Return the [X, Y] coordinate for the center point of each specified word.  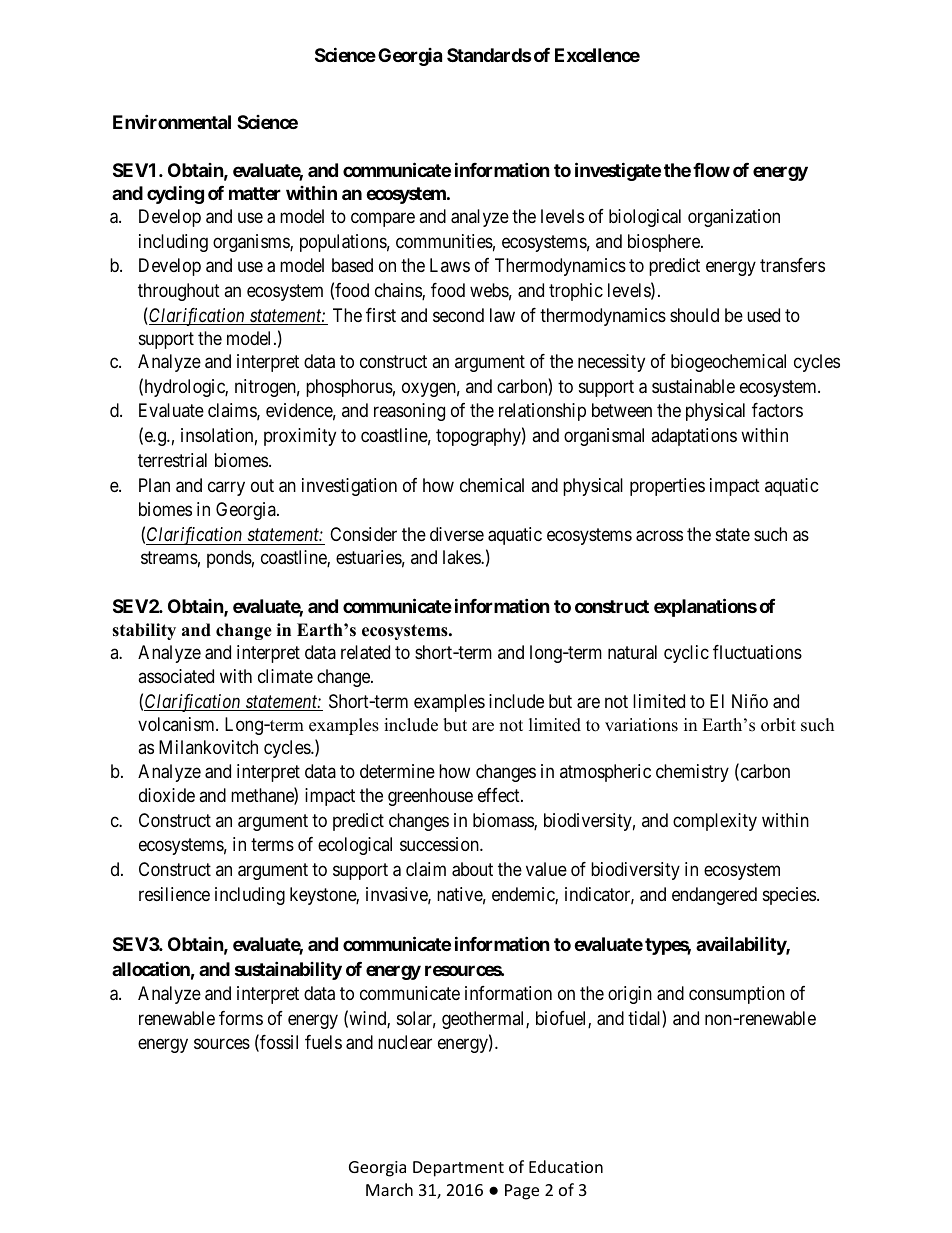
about [472, 869]
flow [711, 170]
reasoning [409, 412]
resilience [174, 894]
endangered [714, 896]
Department [458, 1169]
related [365, 652]
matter [255, 193]
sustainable [693, 386]
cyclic [686, 654]
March [389, 1189]
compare [383, 219]
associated [176, 676]
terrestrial [172, 460]
